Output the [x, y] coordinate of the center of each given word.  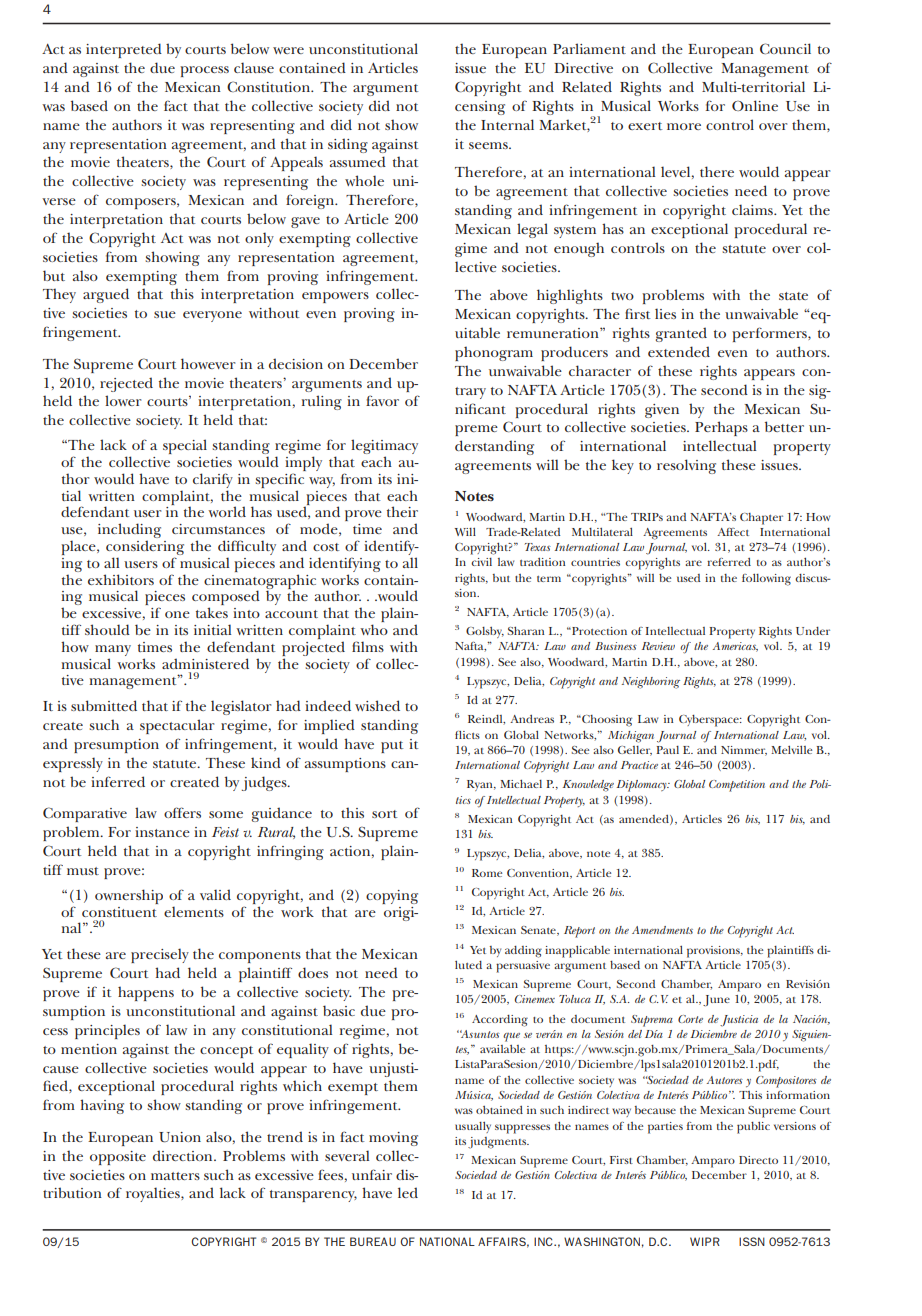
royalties [154, 1194]
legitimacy [384, 448]
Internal [507, 124]
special [185, 446]
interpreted [124, 50]
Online [755, 105]
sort [384, 814]
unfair [372, 1174]
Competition [737, 786]
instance [162, 832]
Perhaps [721, 428]
